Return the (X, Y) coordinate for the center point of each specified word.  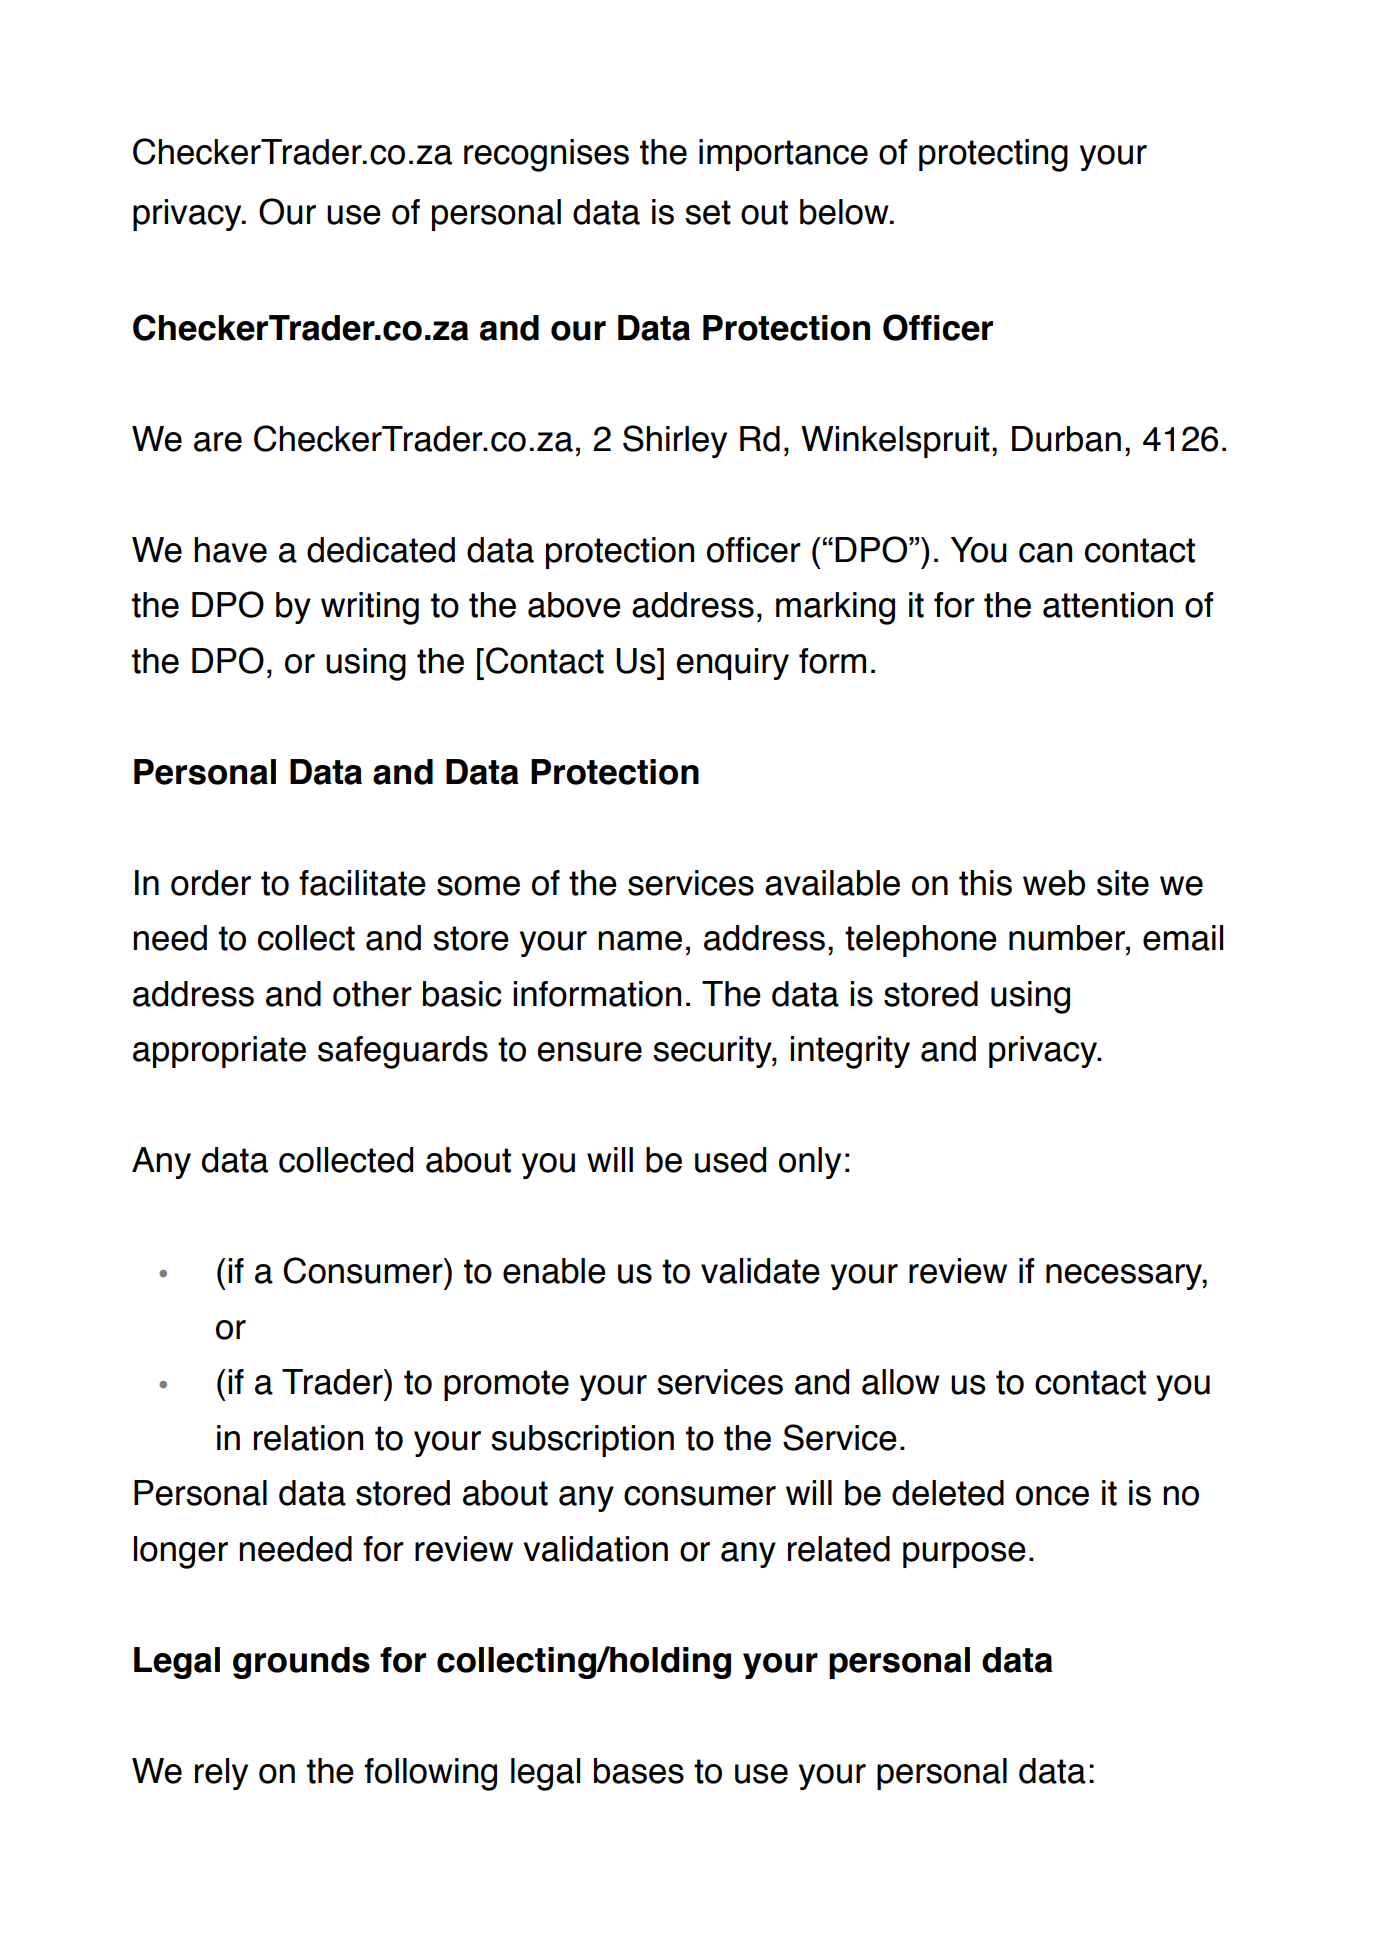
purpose (964, 1555)
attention (1108, 605)
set (708, 212)
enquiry (732, 664)
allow (901, 1382)
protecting (993, 155)
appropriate (219, 1052)
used (730, 1160)
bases (639, 1771)
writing (370, 608)
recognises (546, 155)
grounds (301, 1663)
